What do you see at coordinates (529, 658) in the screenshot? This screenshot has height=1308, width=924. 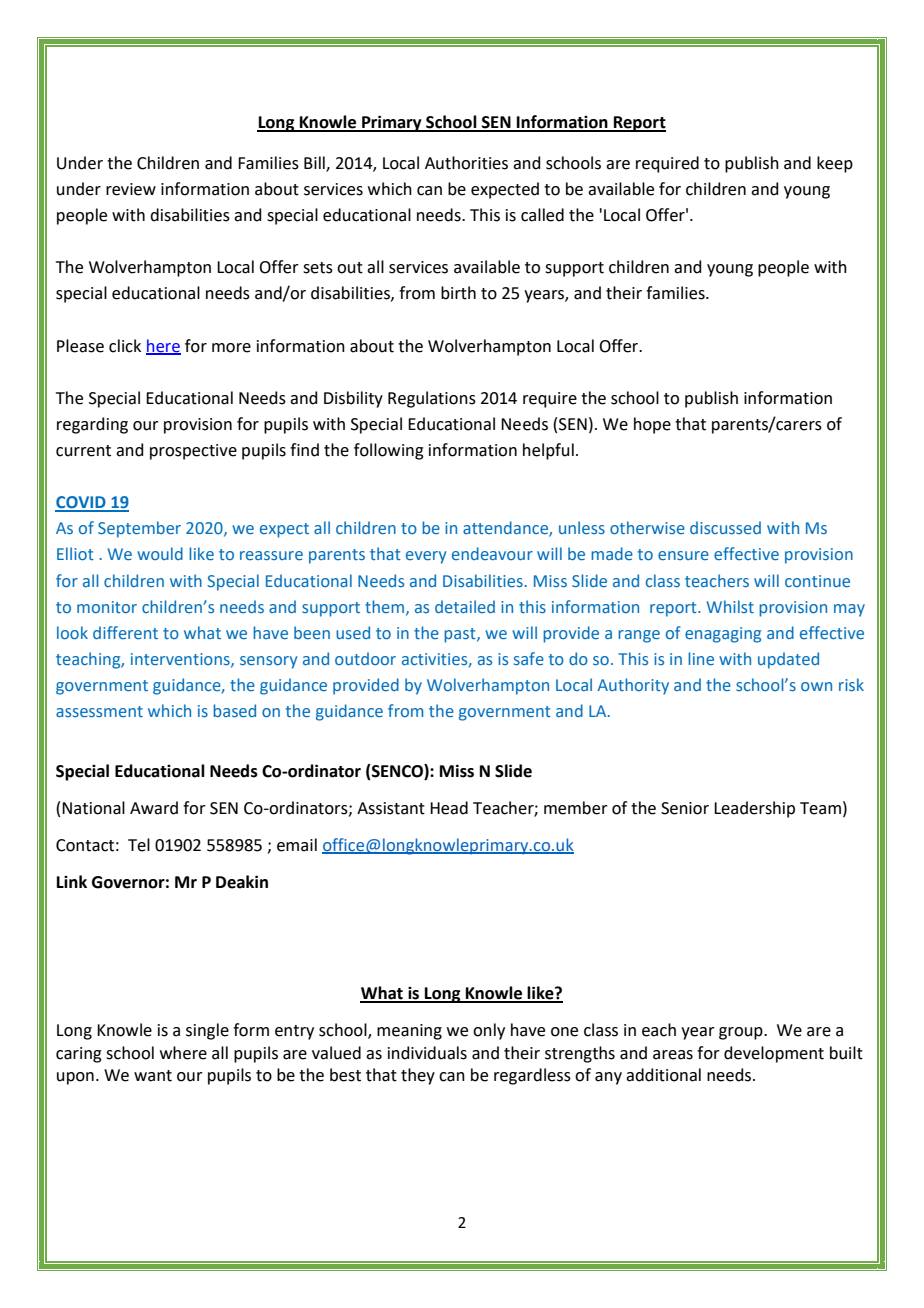 I see `safe` at bounding box center [529, 658].
